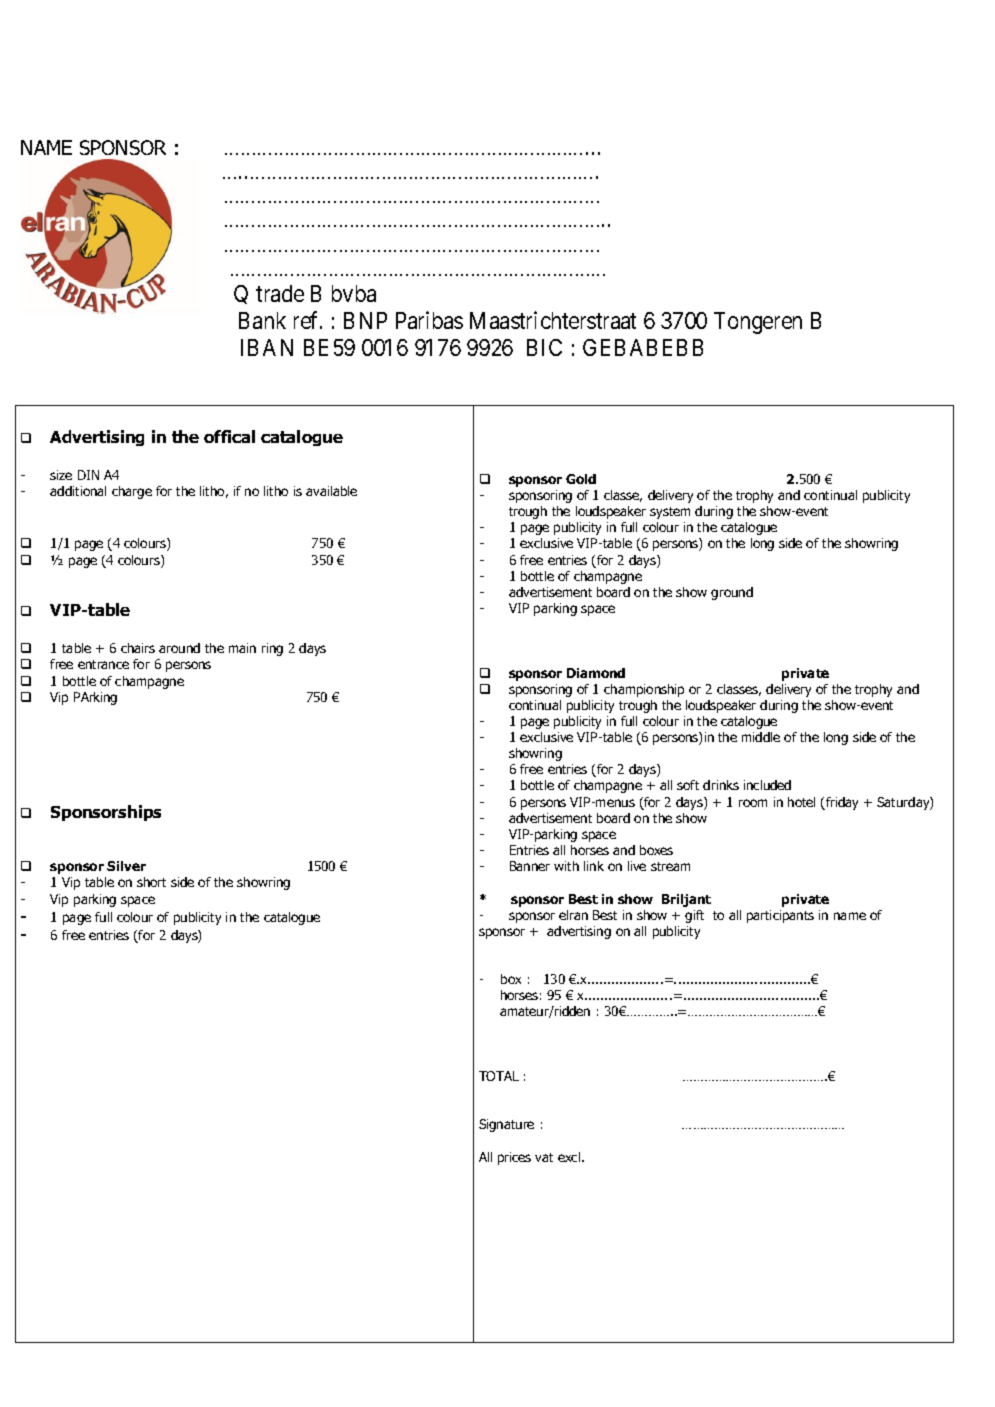 Image resolution: width=995 pixels, height=1407 pixels. I want to click on TOTAL, so click(499, 1076).
